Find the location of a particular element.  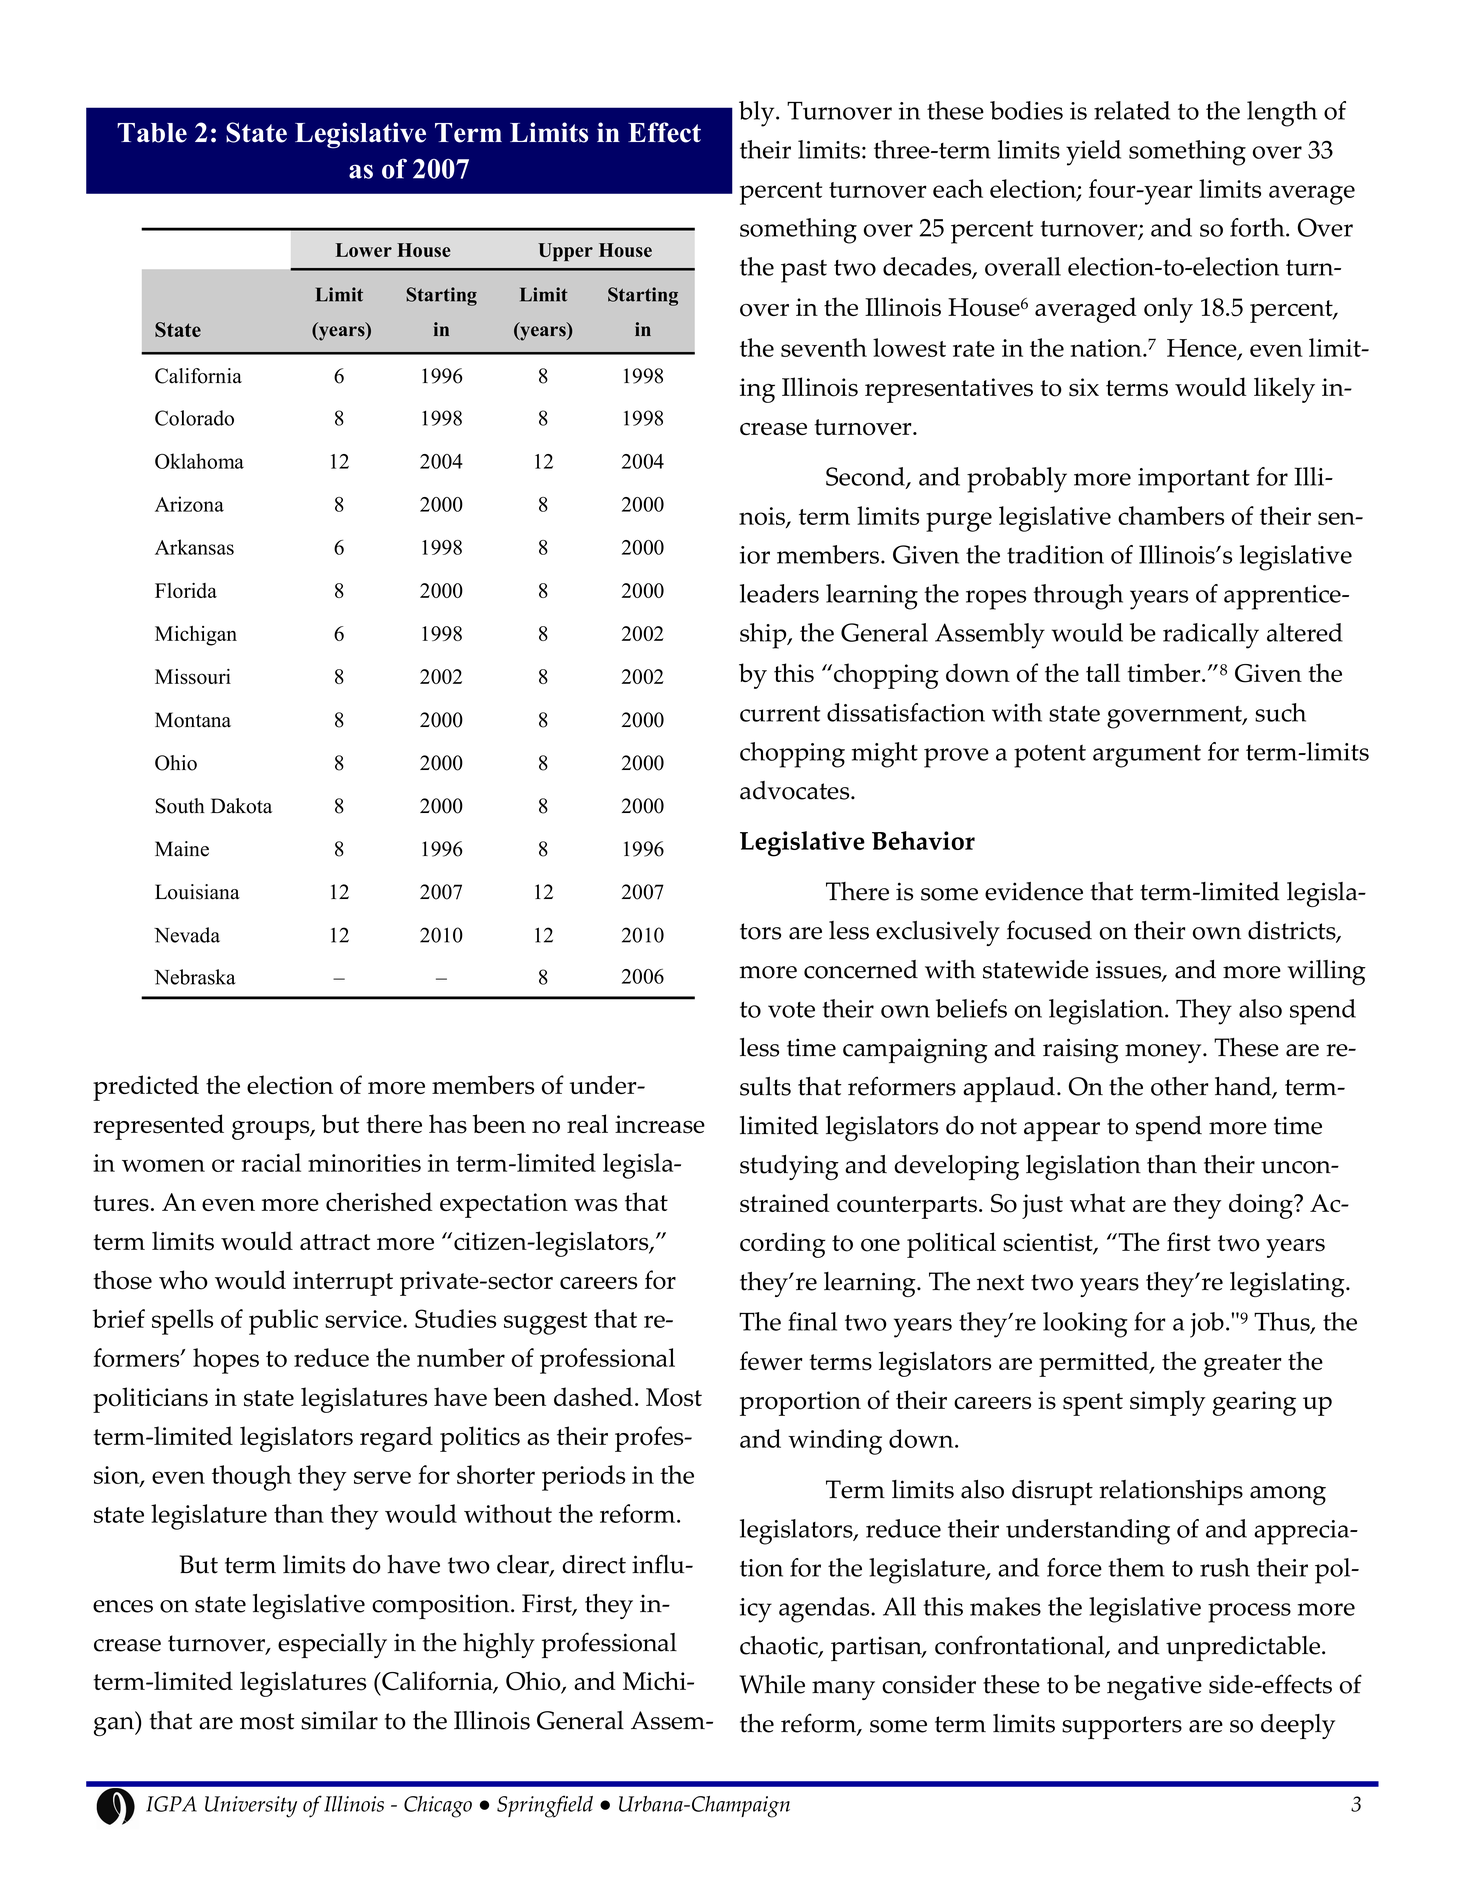

Lower is located at coordinates (364, 250).
